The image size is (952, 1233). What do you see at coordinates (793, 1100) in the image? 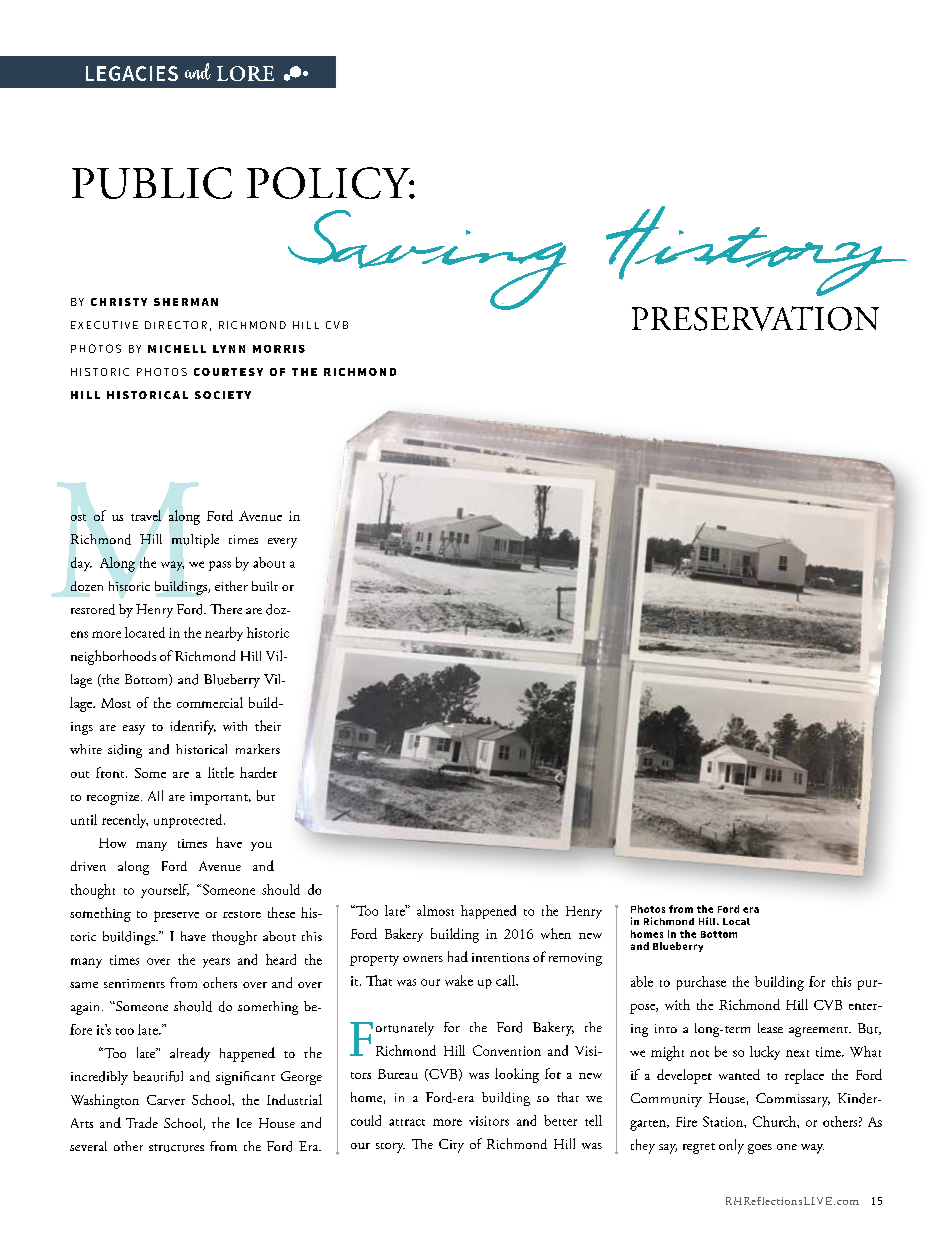
I see `Commissary` at bounding box center [793, 1100].
